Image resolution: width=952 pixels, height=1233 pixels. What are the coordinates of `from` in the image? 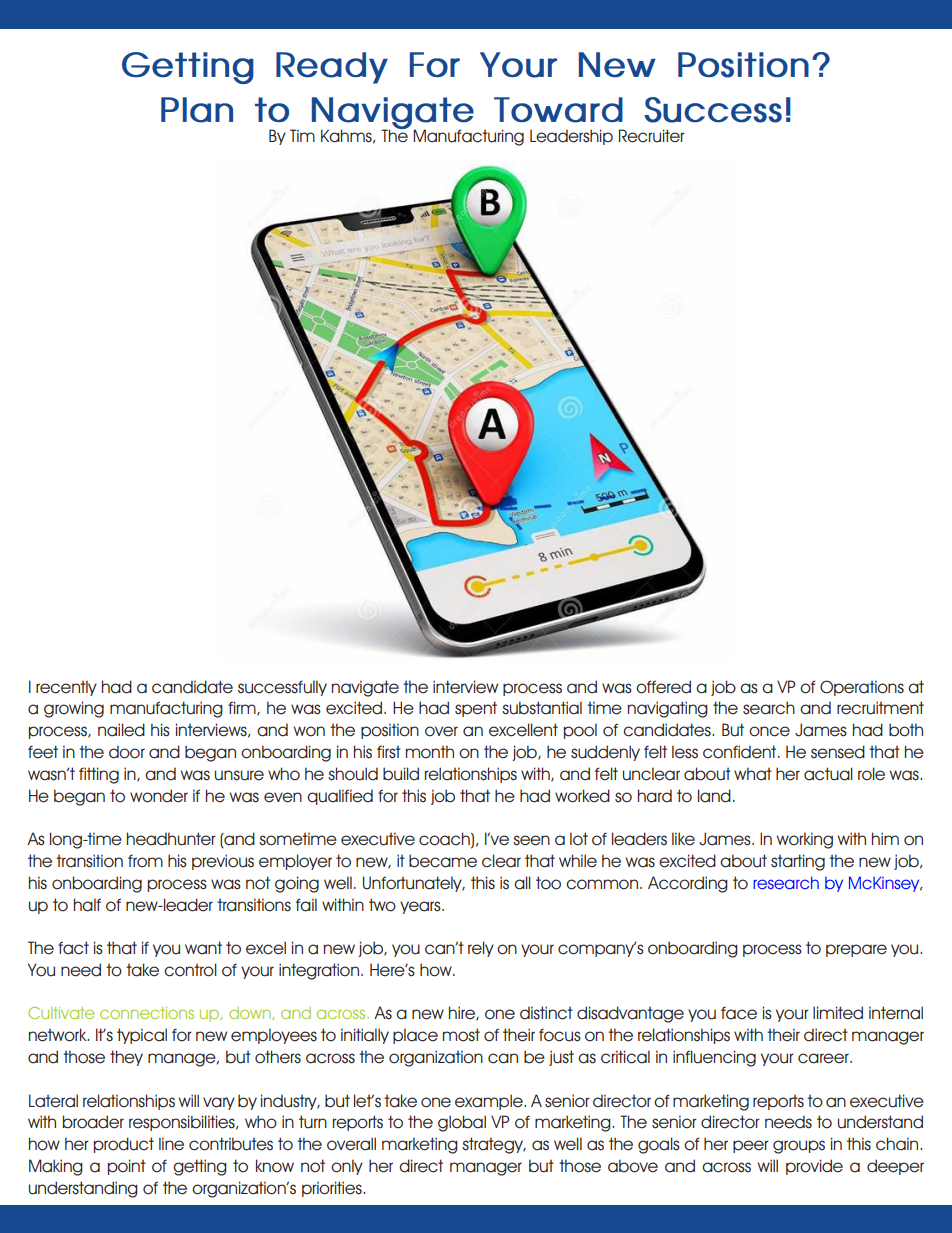 It's located at (145, 861).
